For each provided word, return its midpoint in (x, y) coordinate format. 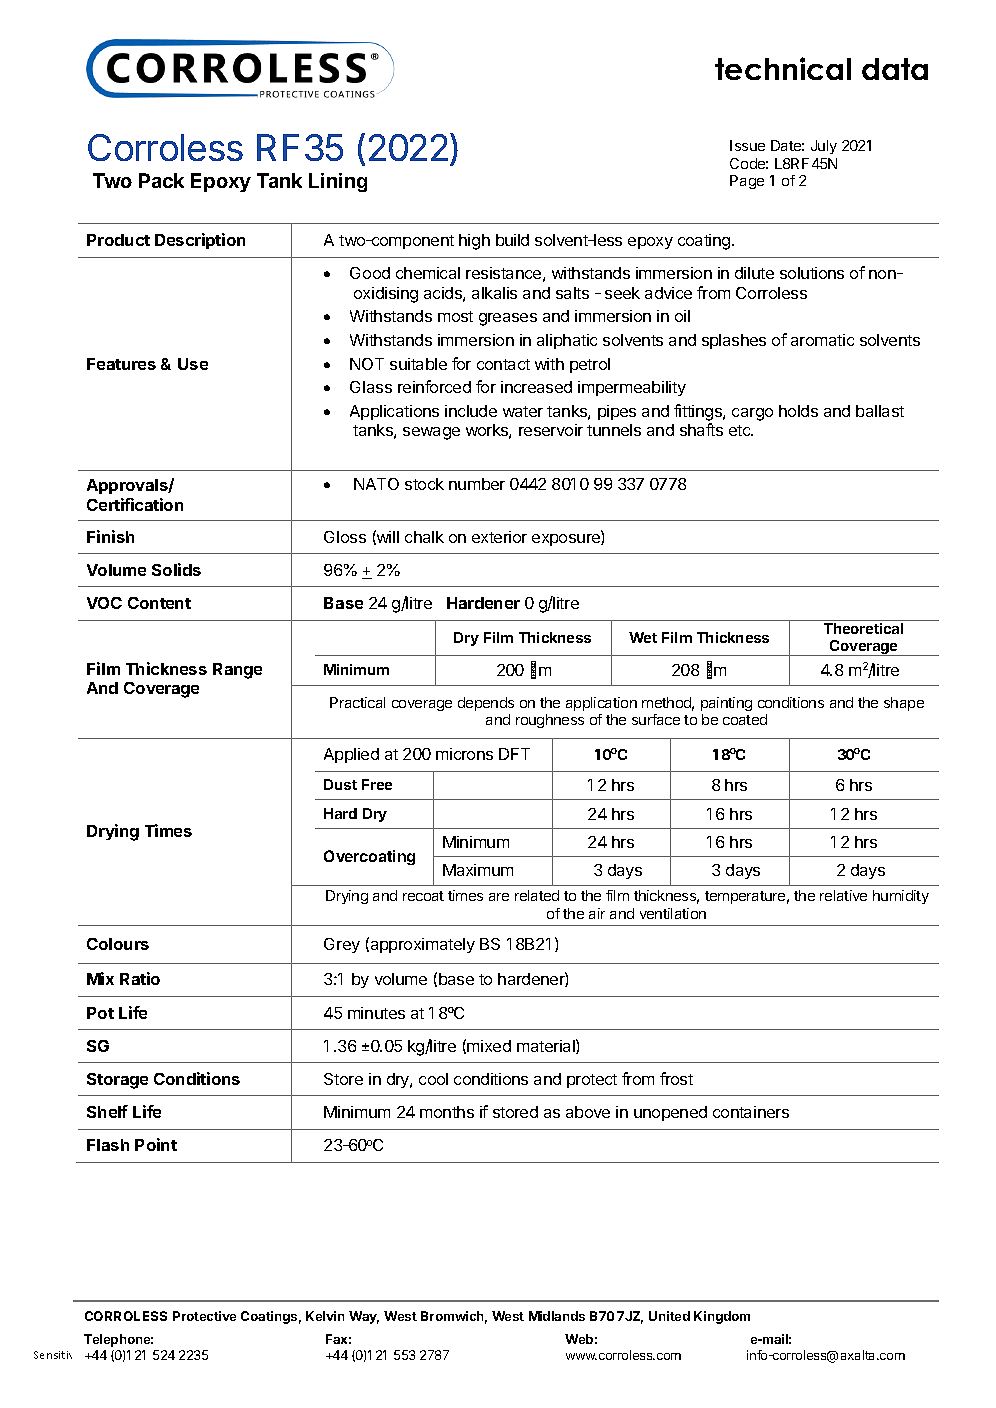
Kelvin (325, 1316)
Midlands (557, 1316)
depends (486, 704)
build (512, 240)
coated (745, 719)
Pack (161, 180)
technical (783, 68)
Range (237, 671)
